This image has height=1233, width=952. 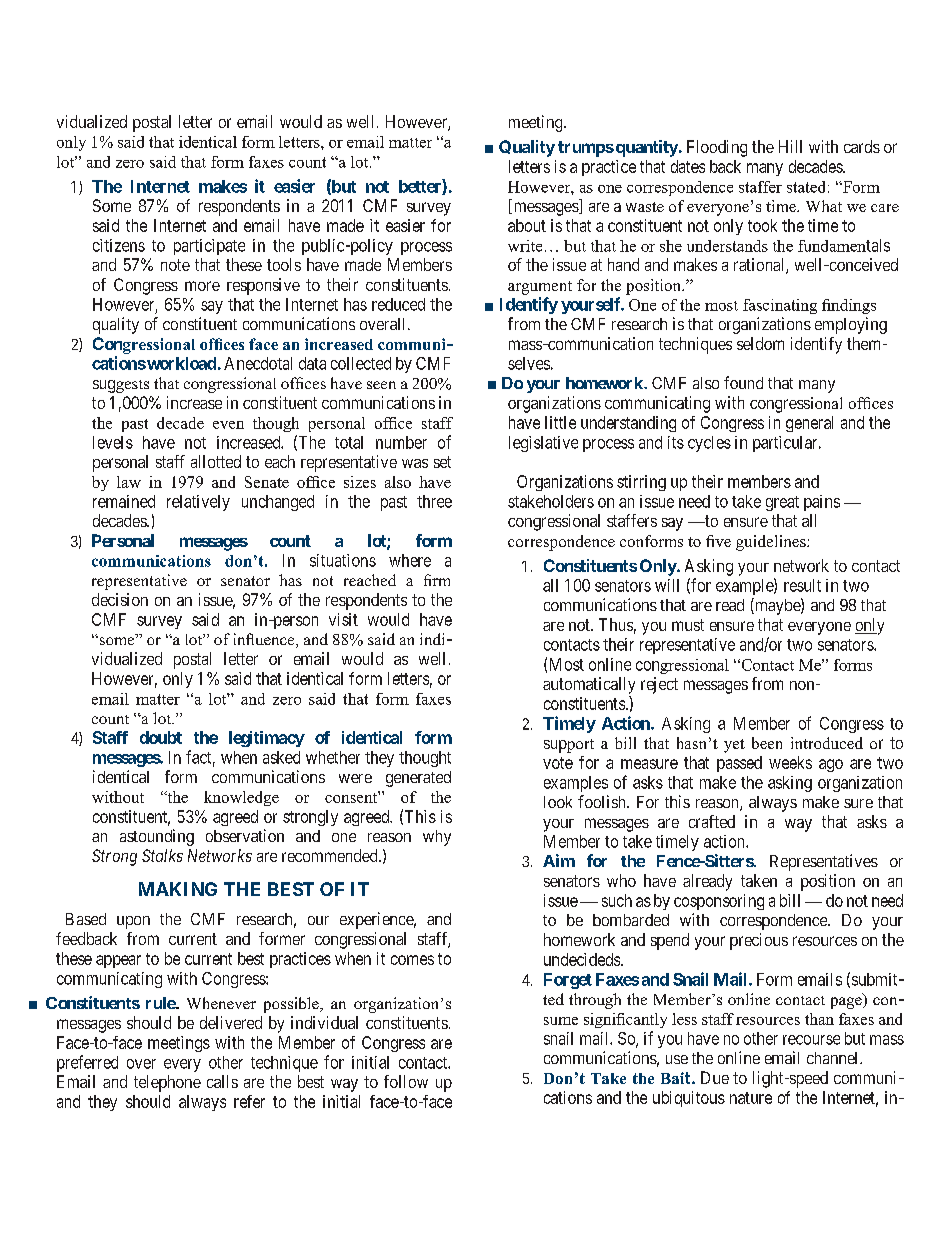 What do you see at coordinates (216, 461) in the image?
I see `allotted` at bounding box center [216, 461].
